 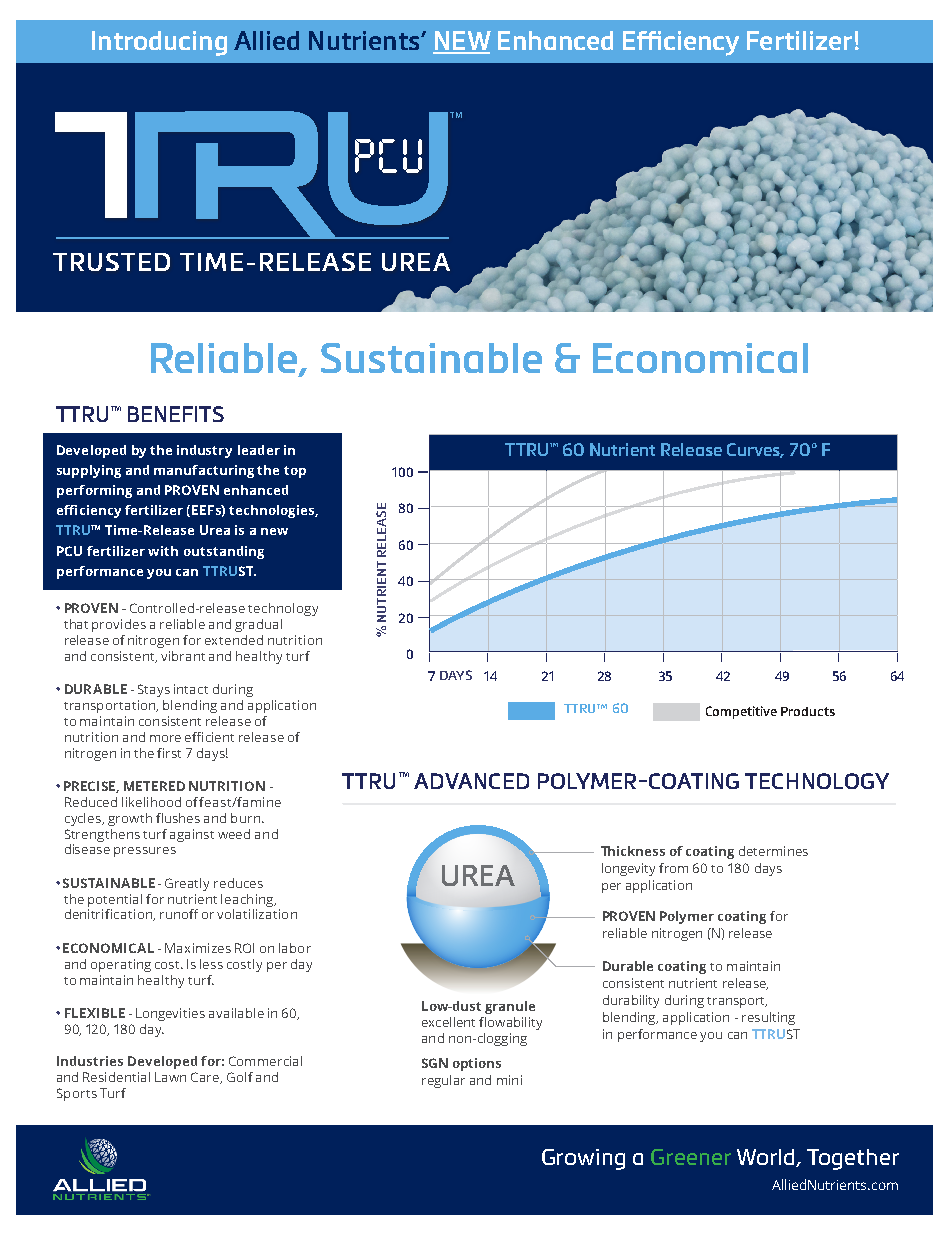 I want to click on ADVANCED, so click(x=471, y=781).
